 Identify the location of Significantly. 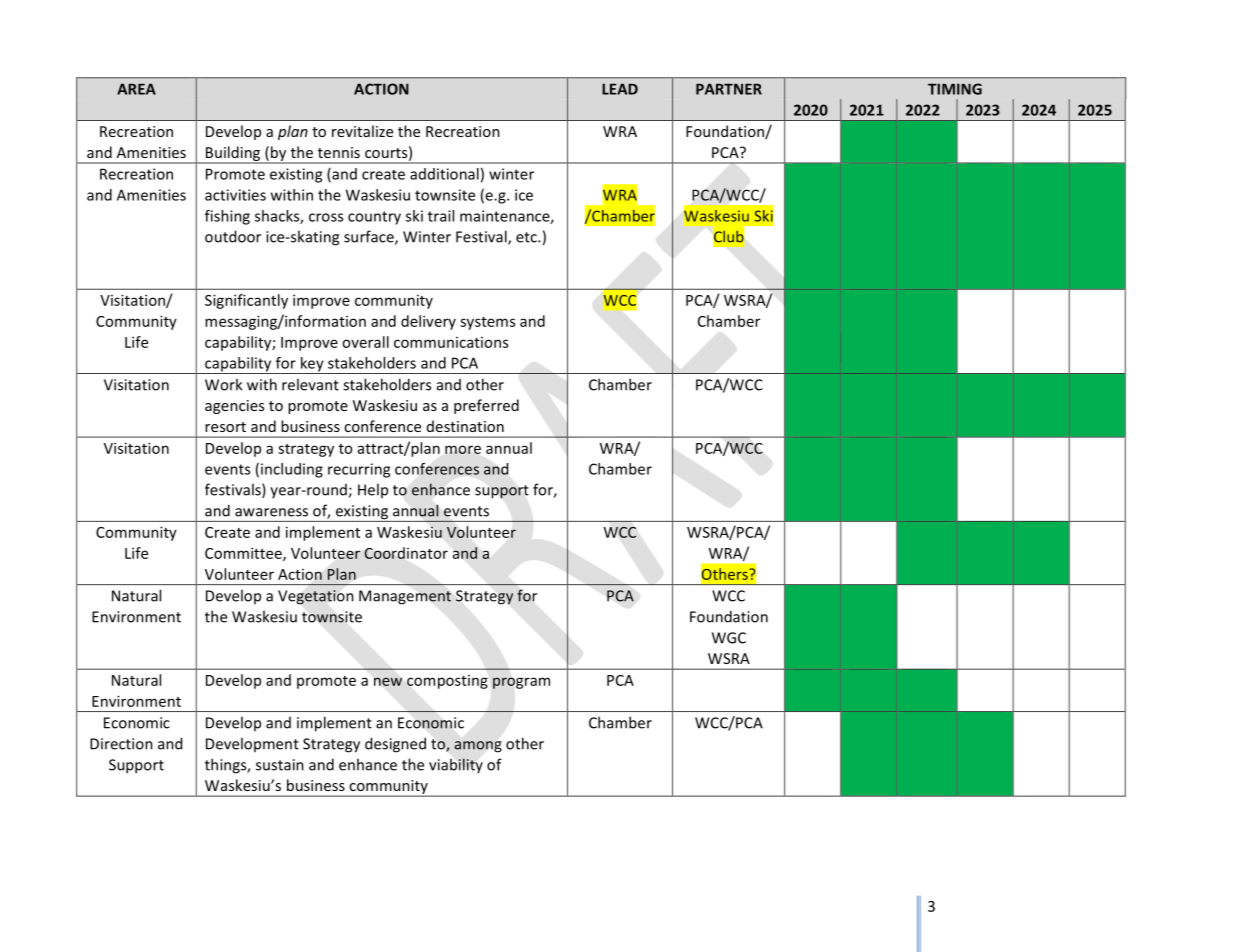
(246, 301).
